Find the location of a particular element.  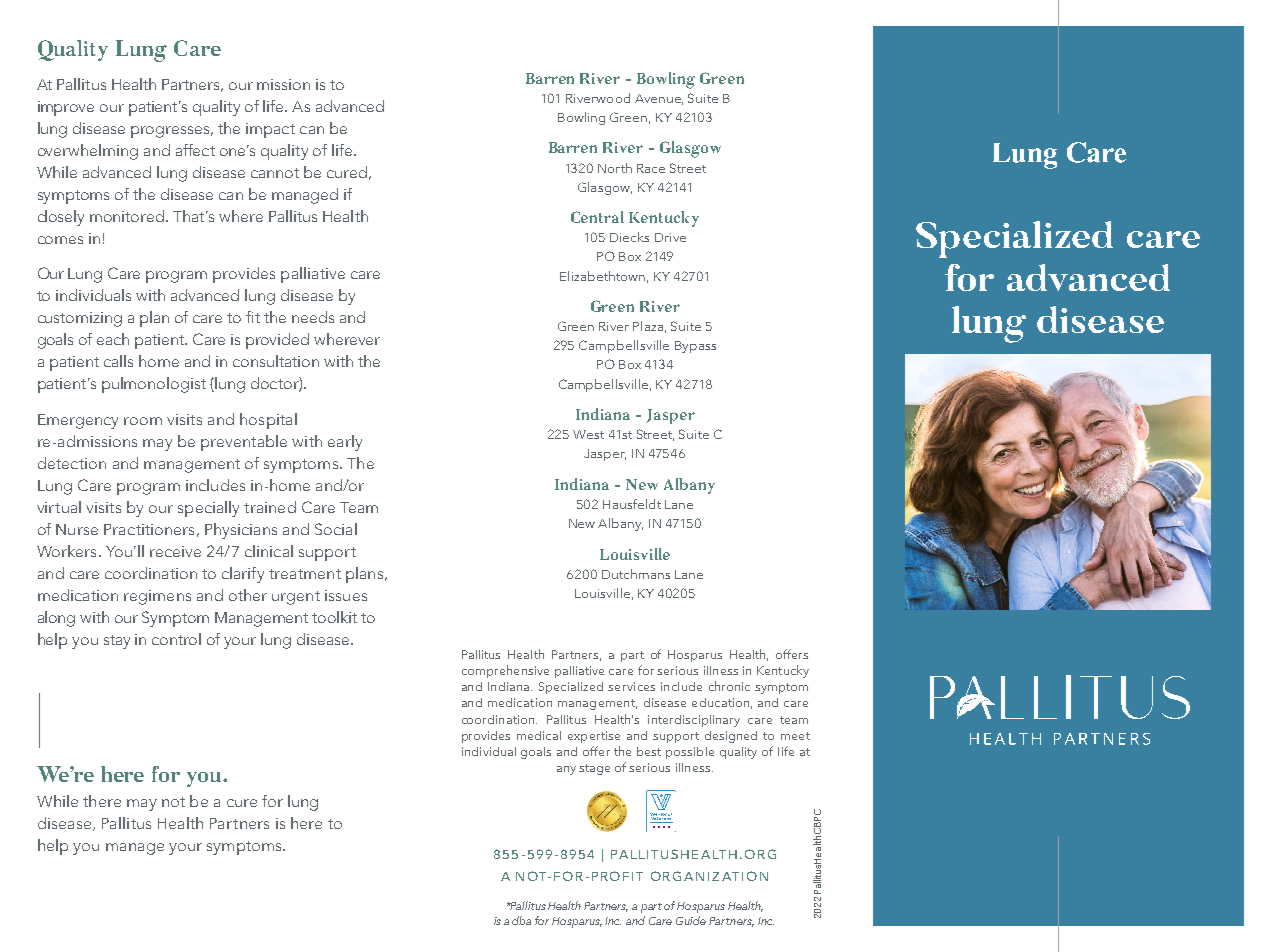

needs is located at coordinates (313, 317).
